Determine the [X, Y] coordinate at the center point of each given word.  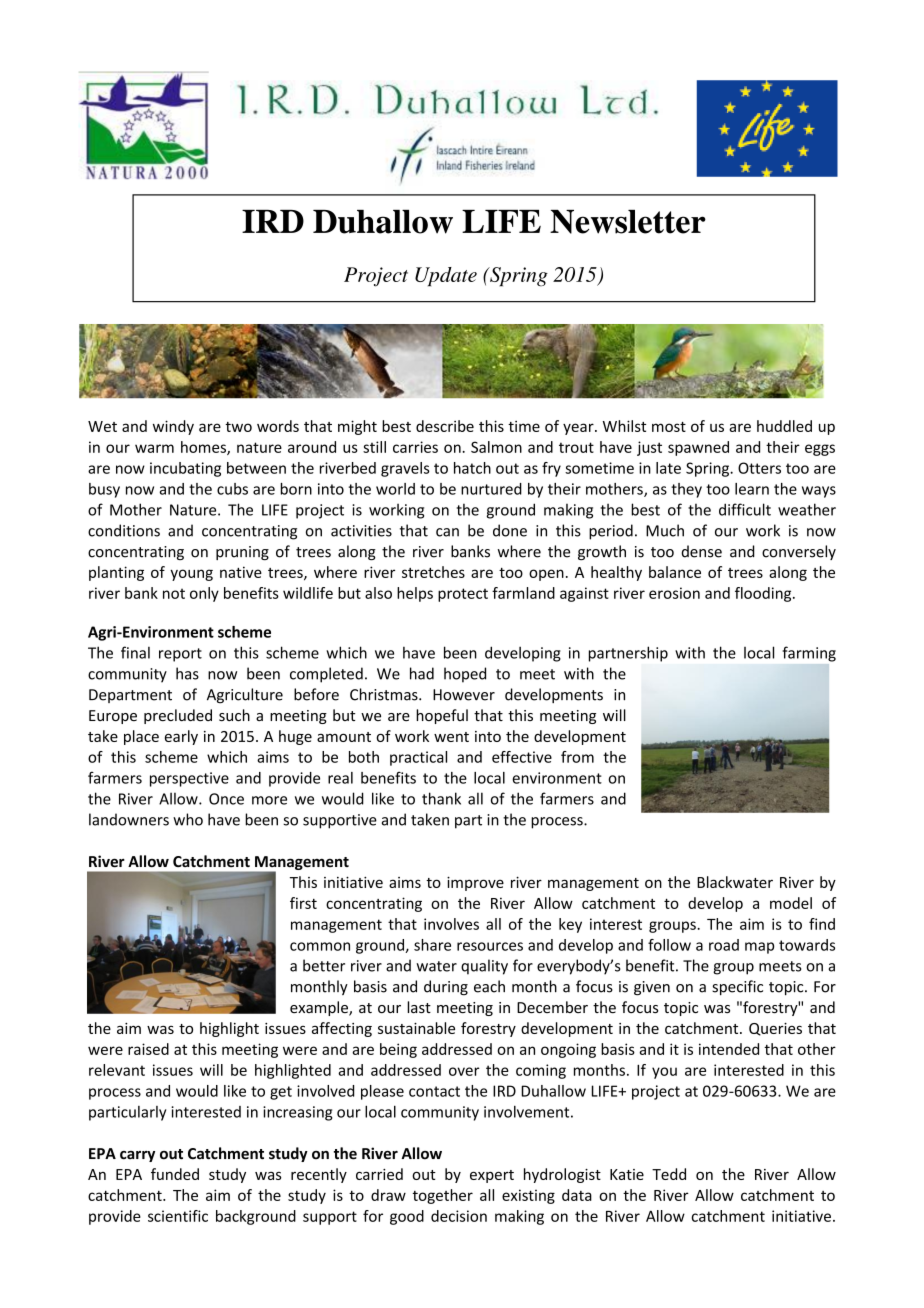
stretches [433, 572]
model [791, 903]
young [191, 575]
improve [475, 883]
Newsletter [628, 222]
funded [175, 1174]
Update [446, 277]
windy [173, 427]
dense [701, 551]
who [188, 819]
